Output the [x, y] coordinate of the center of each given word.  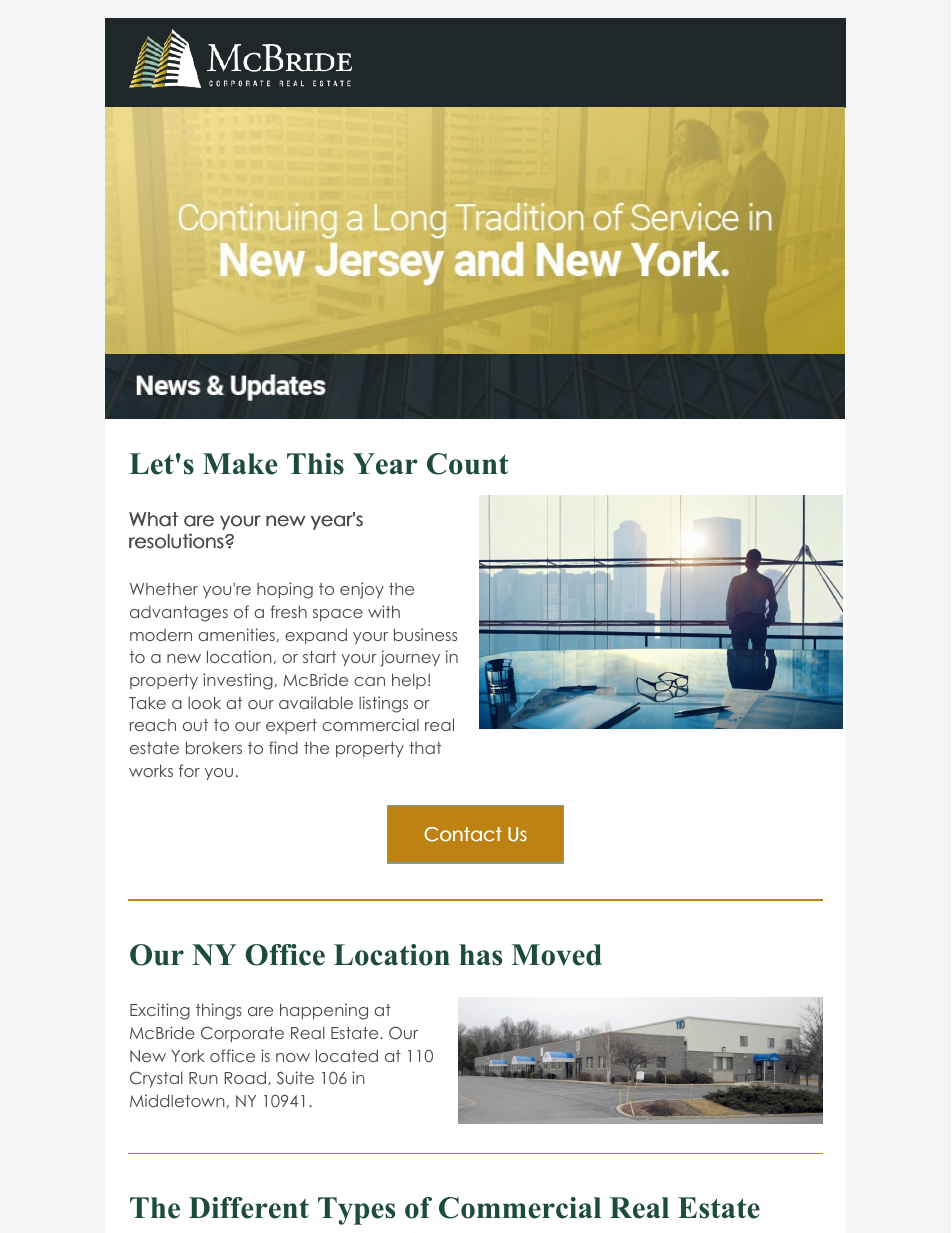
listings [383, 704]
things [219, 1011]
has [480, 955]
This [315, 464]
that [425, 748]
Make [240, 464]
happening [324, 1011]
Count [468, 464]
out [195, 725]
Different [249, 1208]
